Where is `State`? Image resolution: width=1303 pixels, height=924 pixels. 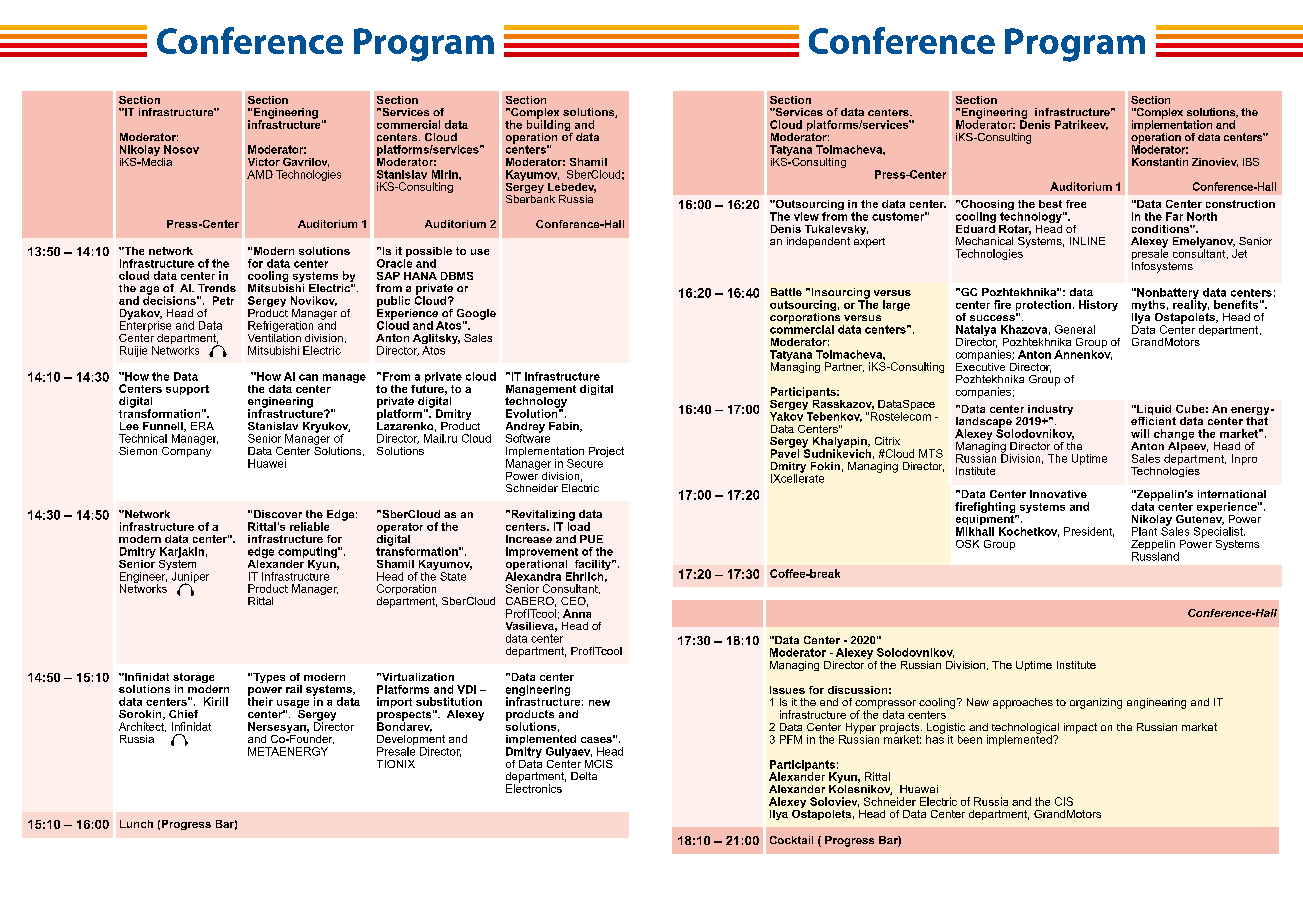 State is located at coordinates (453, 576).
